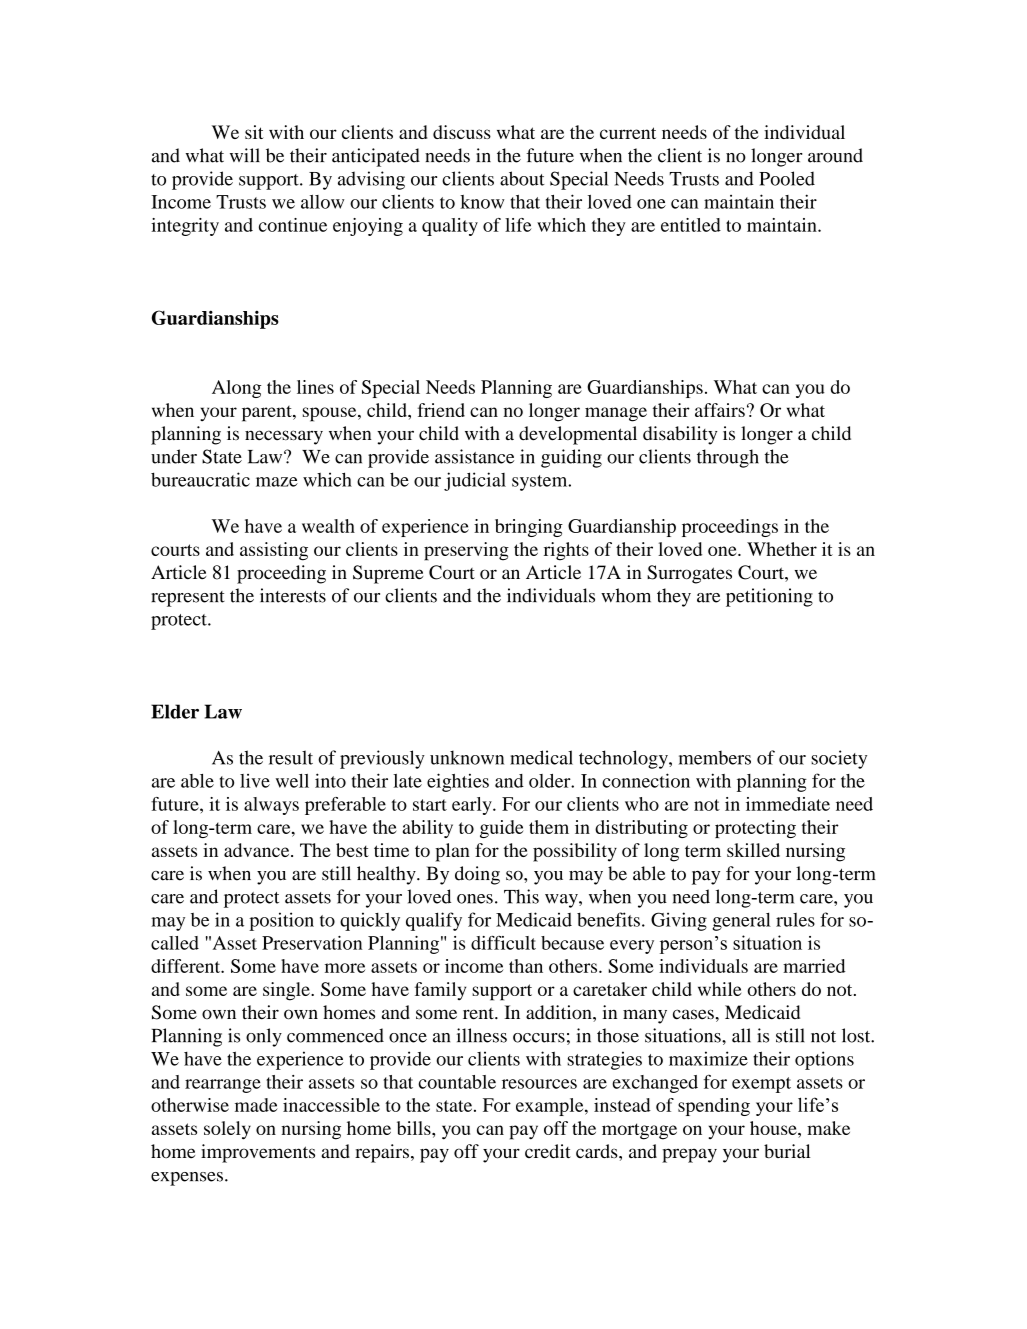 The width and height of the screenshot is (1027, 1329). I want to click on about, so click(522, 178).
